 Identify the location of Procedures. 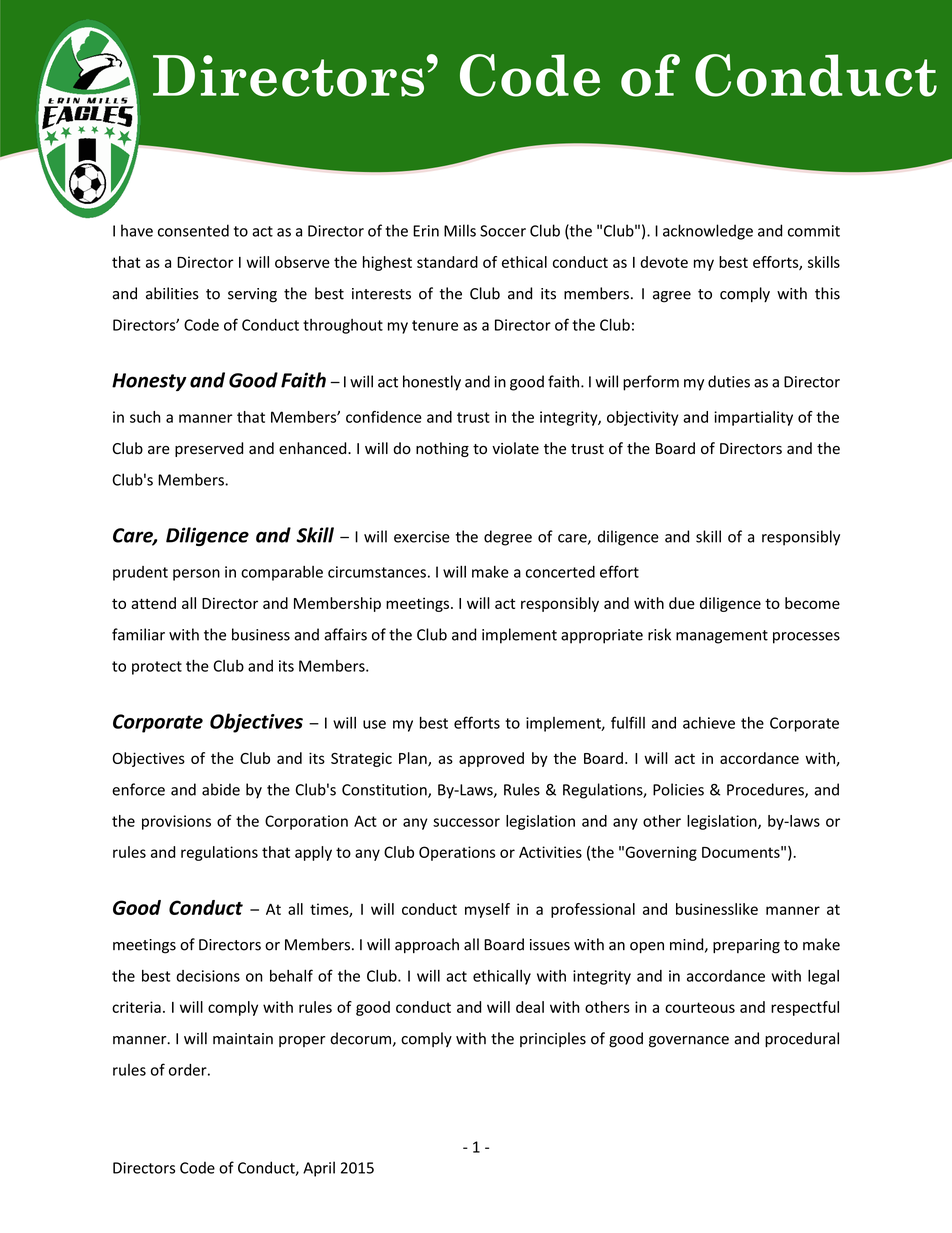
(766, 790).
